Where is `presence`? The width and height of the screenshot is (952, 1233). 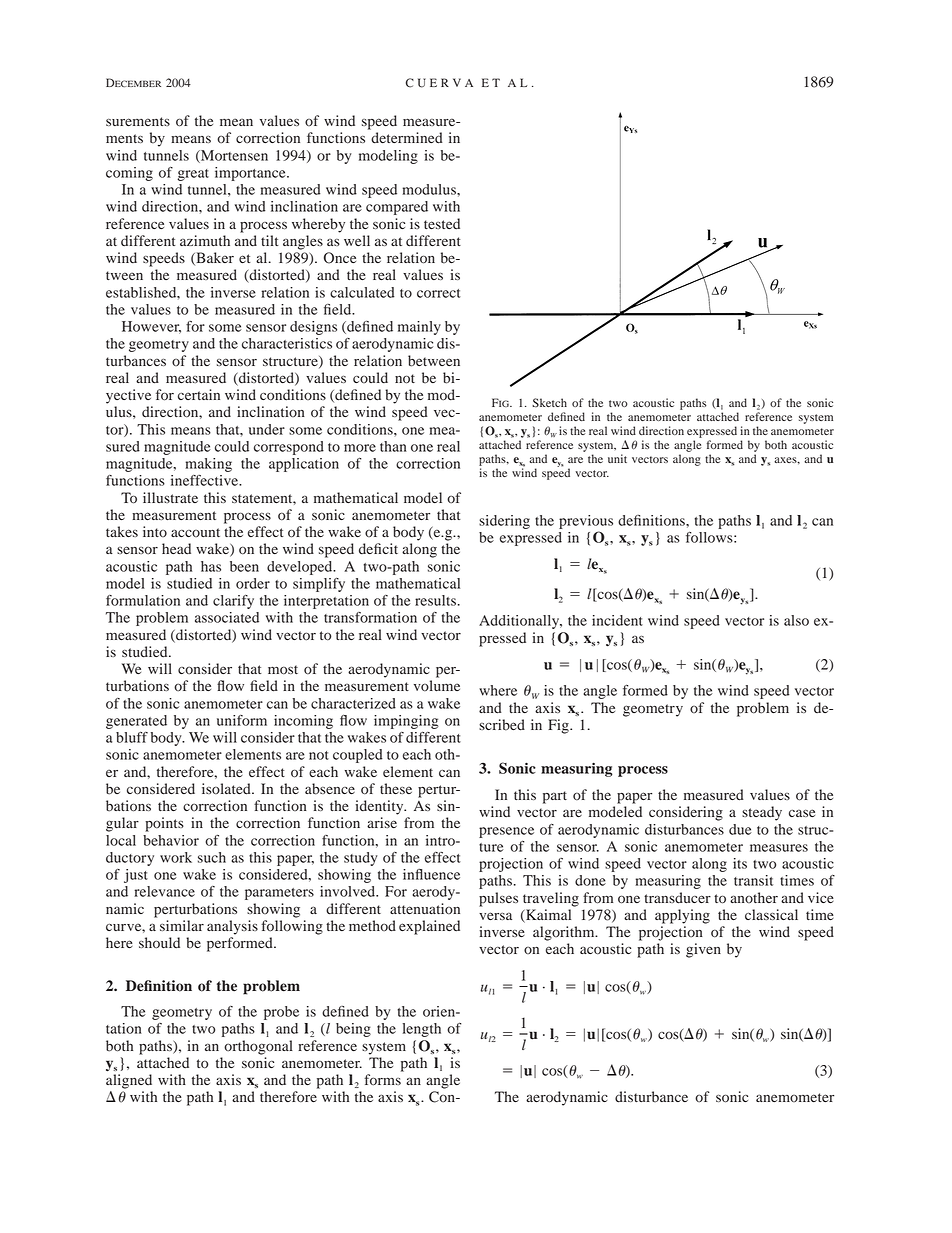 presence is located at coordinates (506, 832).
